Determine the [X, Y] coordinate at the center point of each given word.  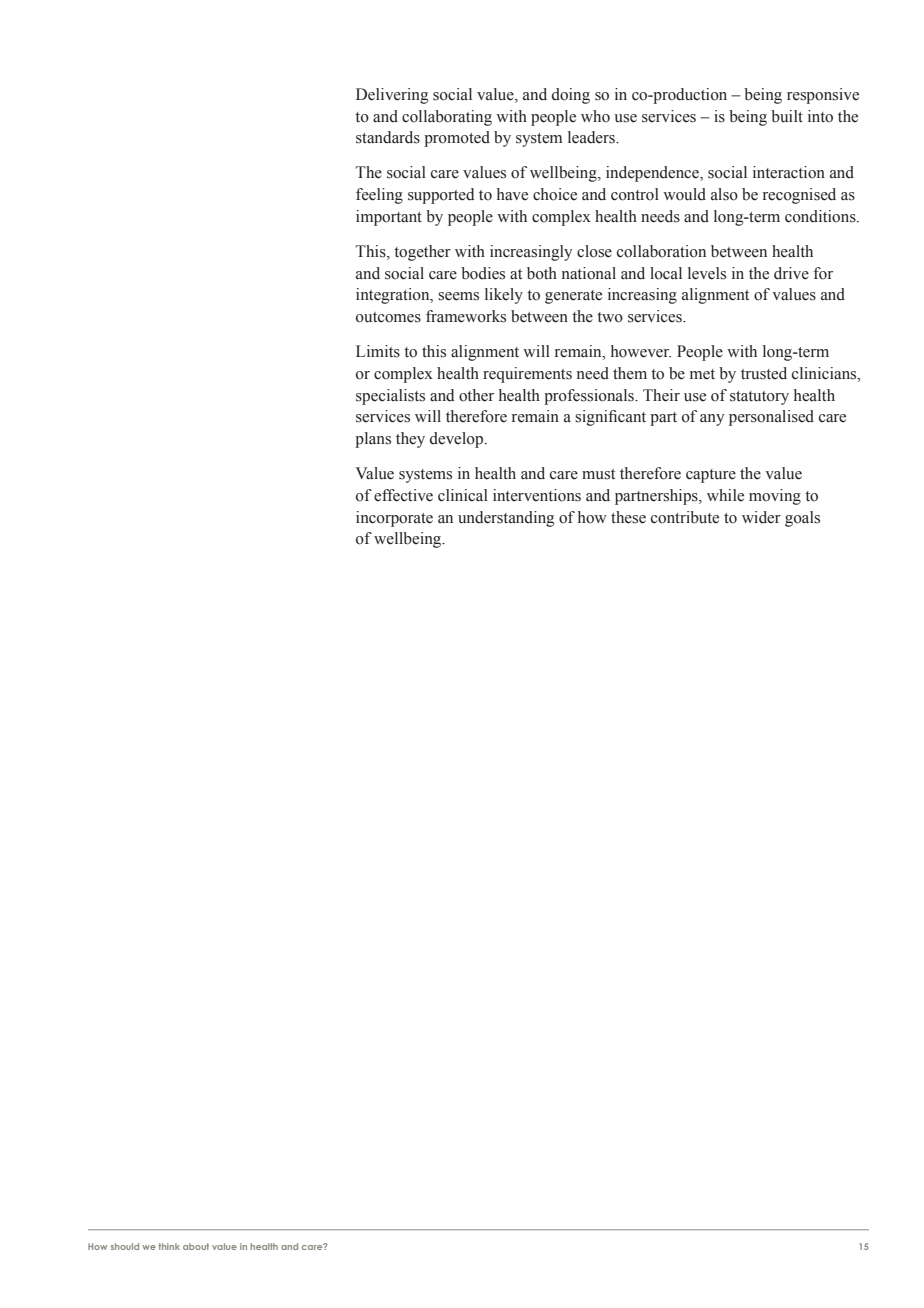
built [787, 116]
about [196, 1246]
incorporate [394, 519]
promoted [457, 139]
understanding [506, 519]
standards [388, 137]
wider [761, 517]
